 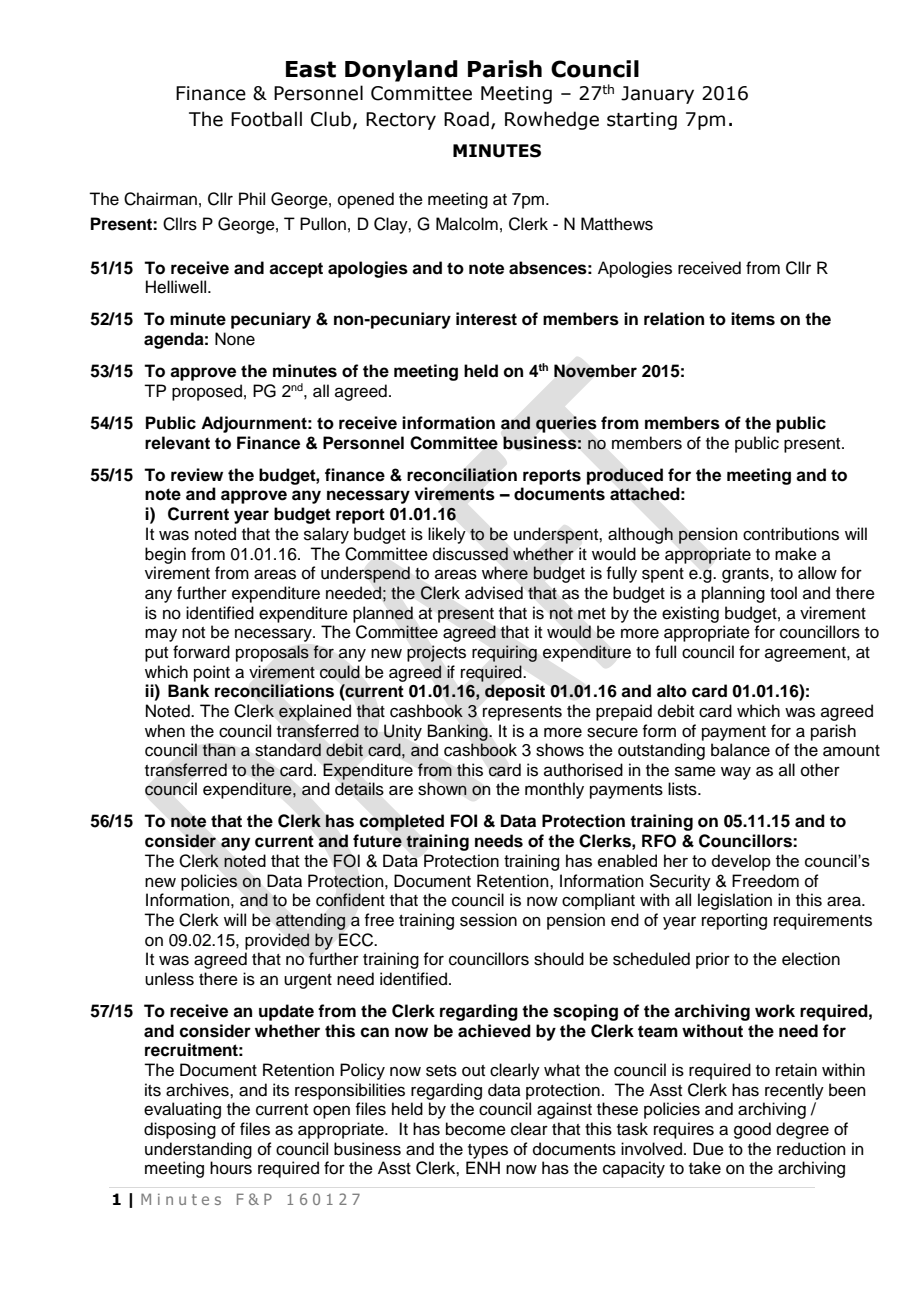 What do you see at coordinates (657, 95) in the document?
I see `January` at bounding box center [657, 95].
